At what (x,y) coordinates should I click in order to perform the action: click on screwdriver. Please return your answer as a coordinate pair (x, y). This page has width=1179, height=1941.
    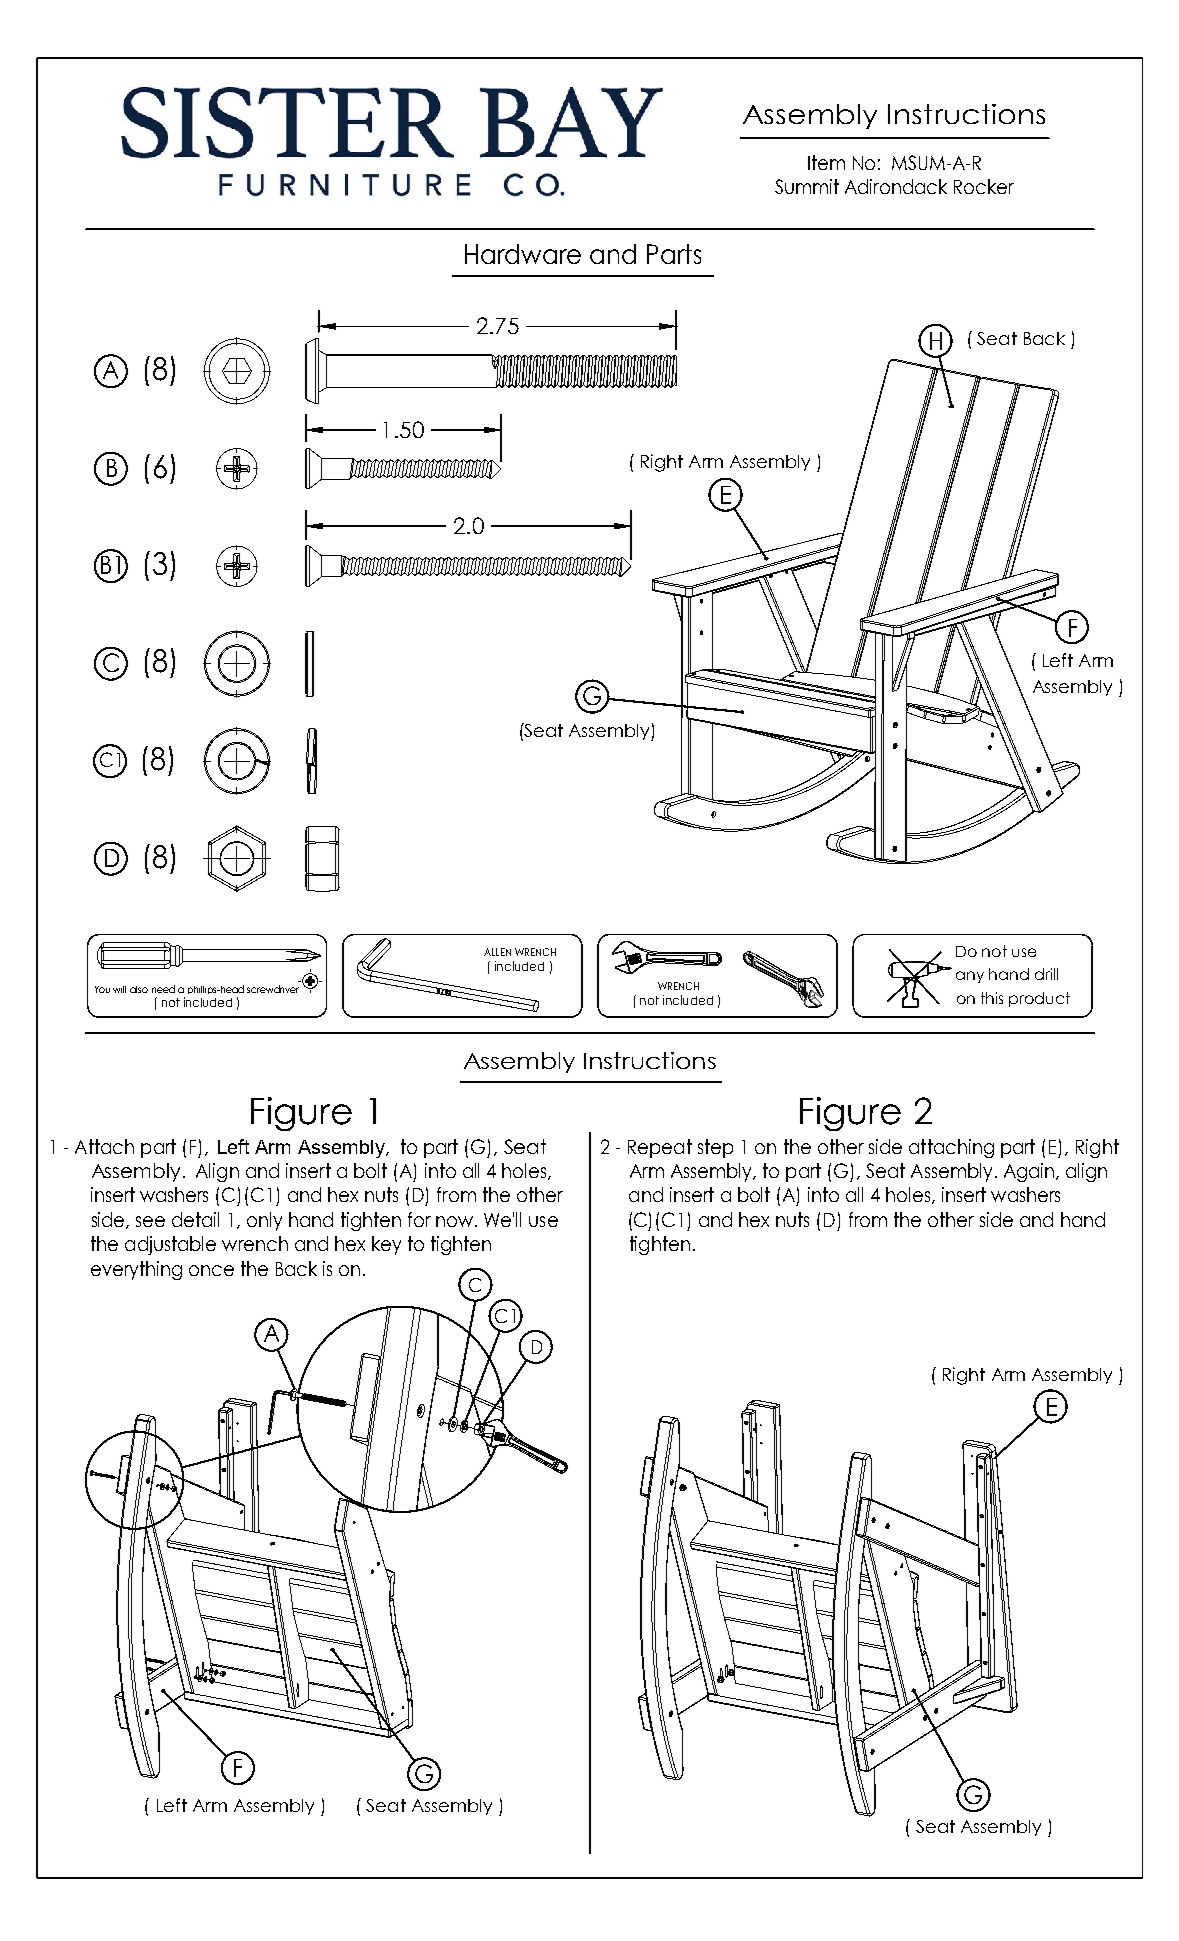
    Looking at the image, I should click on (273, 989).
